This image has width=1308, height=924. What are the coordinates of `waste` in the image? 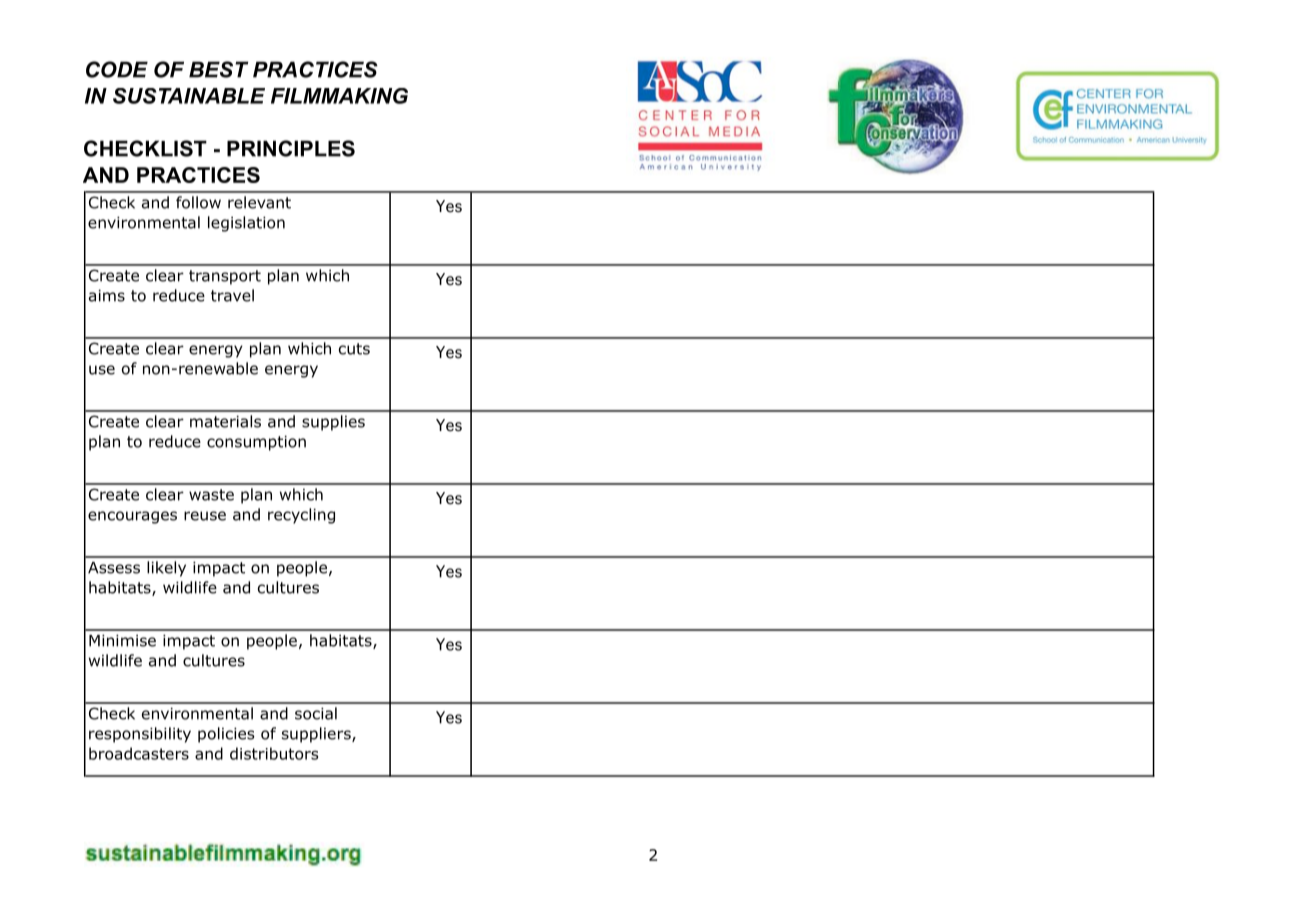 It's located at (211, 495).
